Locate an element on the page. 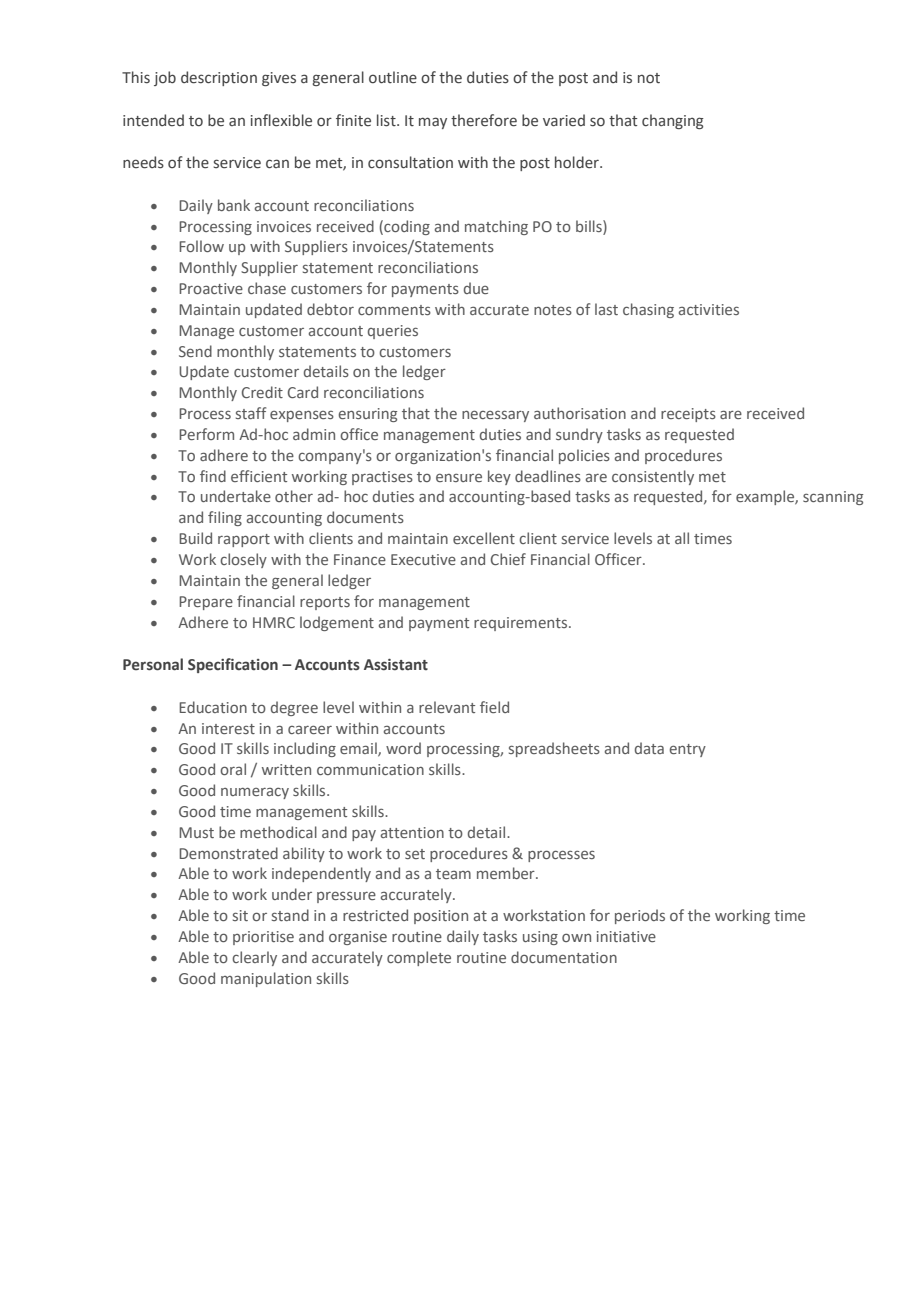  filing is located at coordinates (225, 518).
